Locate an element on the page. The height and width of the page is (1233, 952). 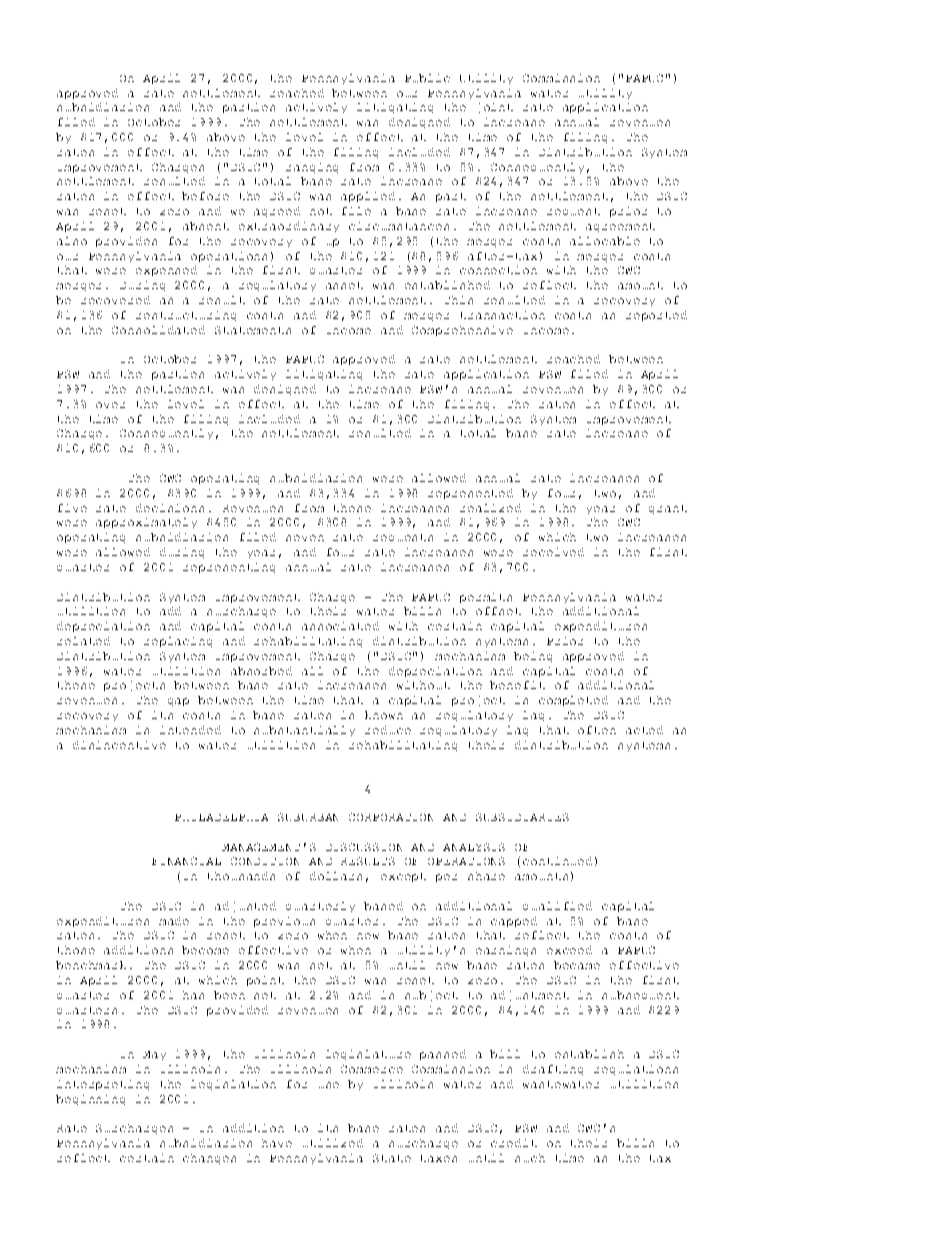
disincentive is located at coordinates (119, 745).
